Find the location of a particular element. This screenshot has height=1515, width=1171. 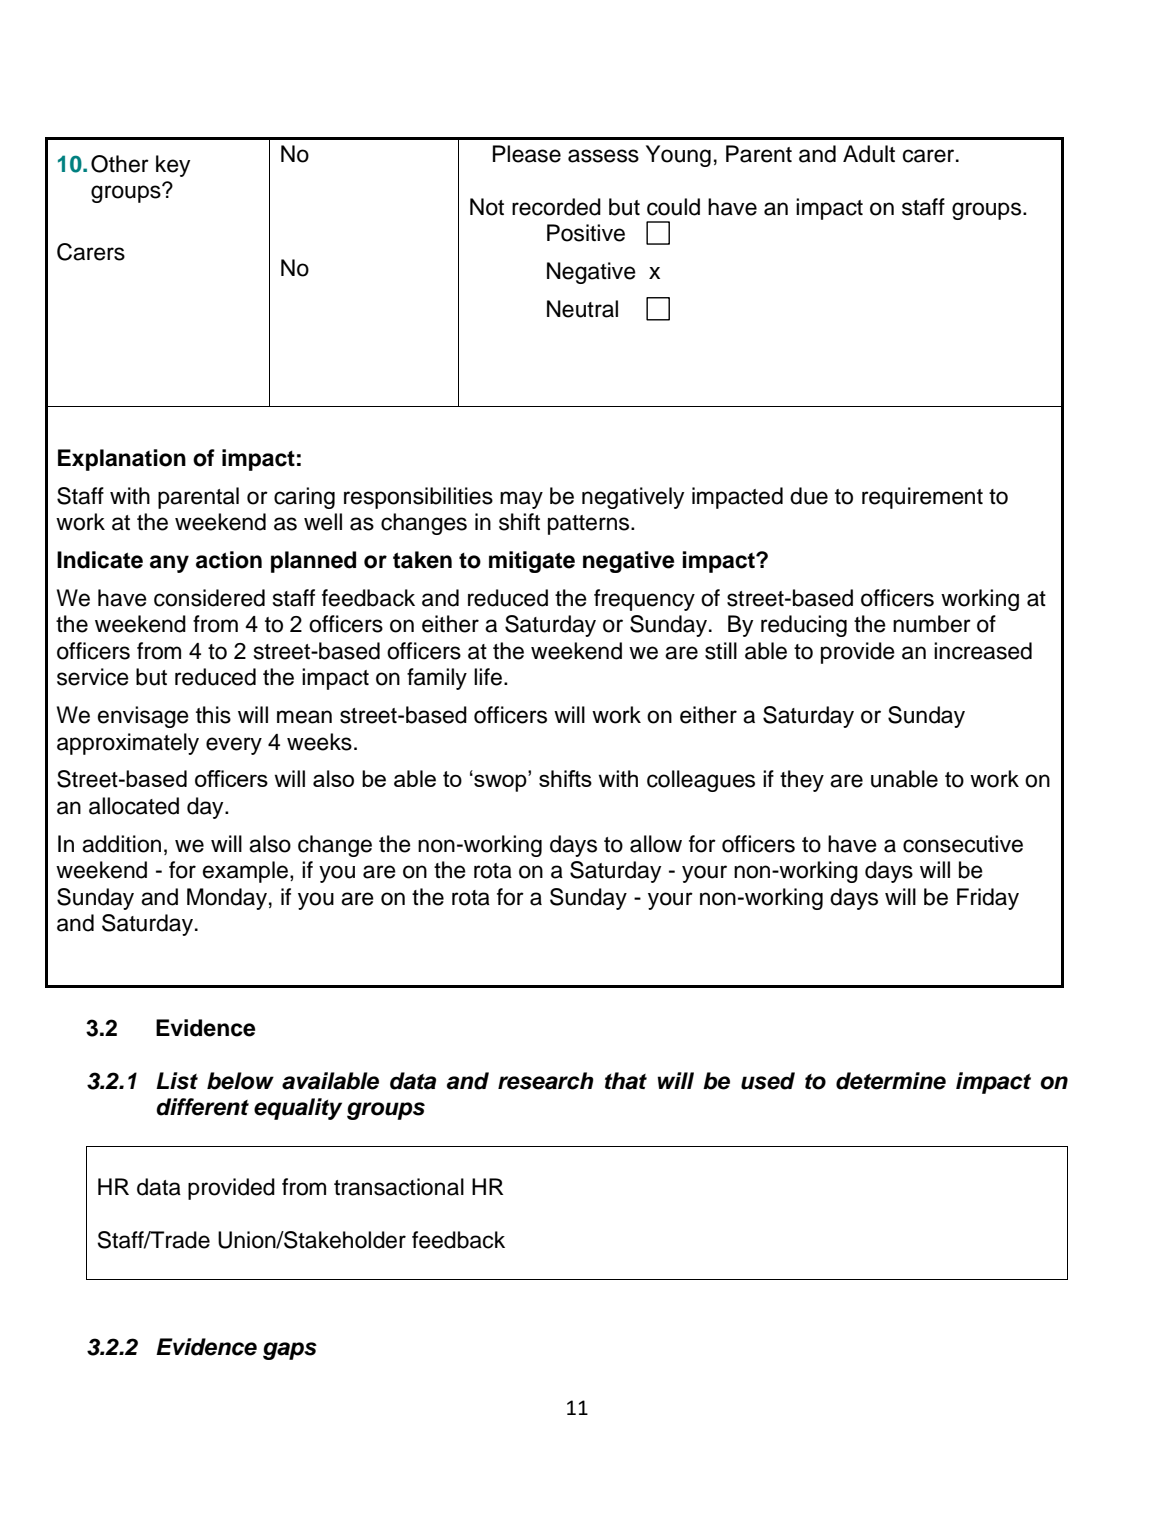

key is located at coordinates (173, 166).
